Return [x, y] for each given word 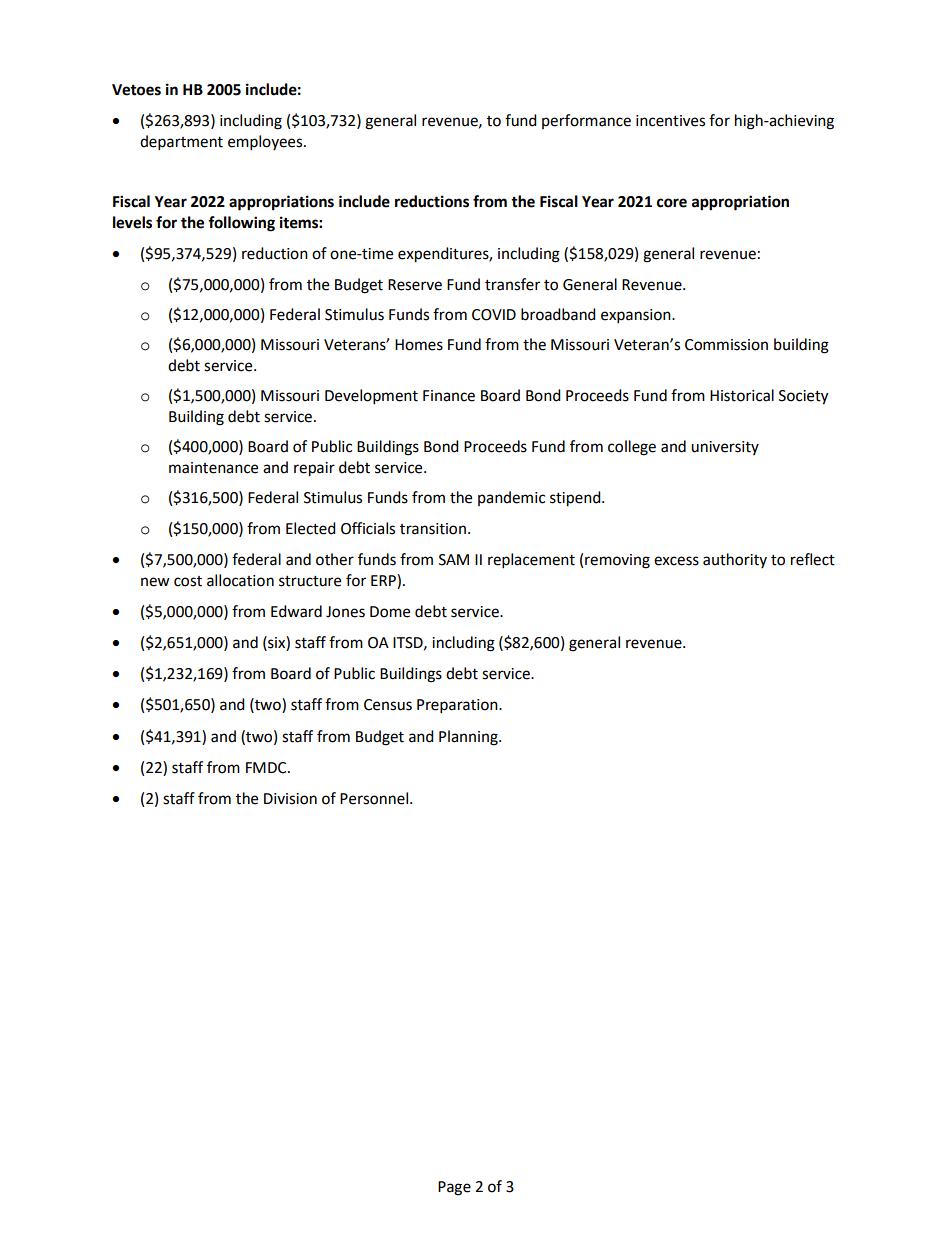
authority [735, 560]
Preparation [458, 706]
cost [188, 581]
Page [454, 1188]
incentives [670, 121]
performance [586, 121]
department [181, 143]
